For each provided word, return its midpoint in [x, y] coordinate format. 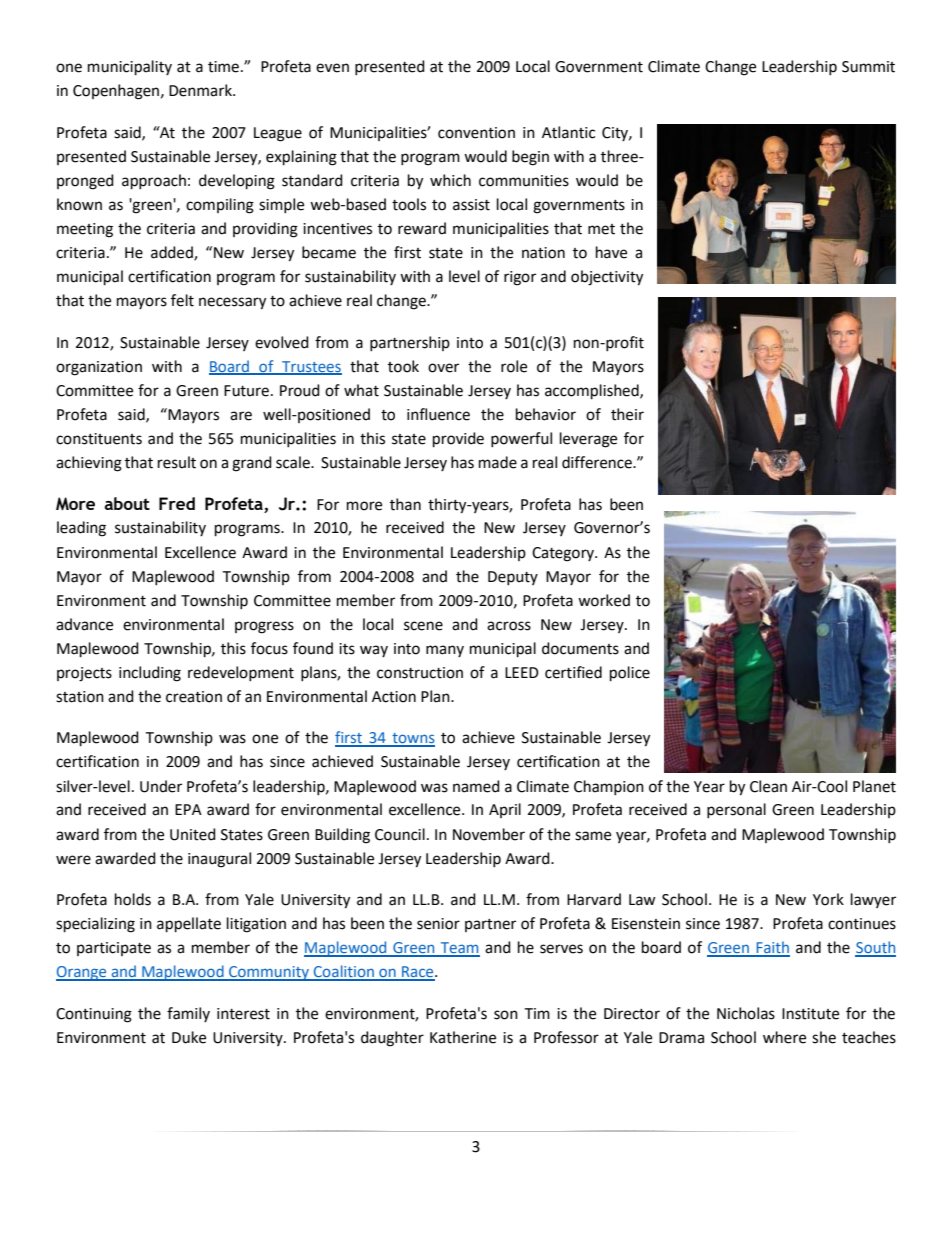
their [627, 414]
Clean [768, 786]
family [188, 1014]
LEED [522, 672]
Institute [810, 1014]
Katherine [463, 1037]
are [241, 416]
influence [438, 414]
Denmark [201, 90]
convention [476, 133]
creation [194, 697]
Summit [868, 67]
